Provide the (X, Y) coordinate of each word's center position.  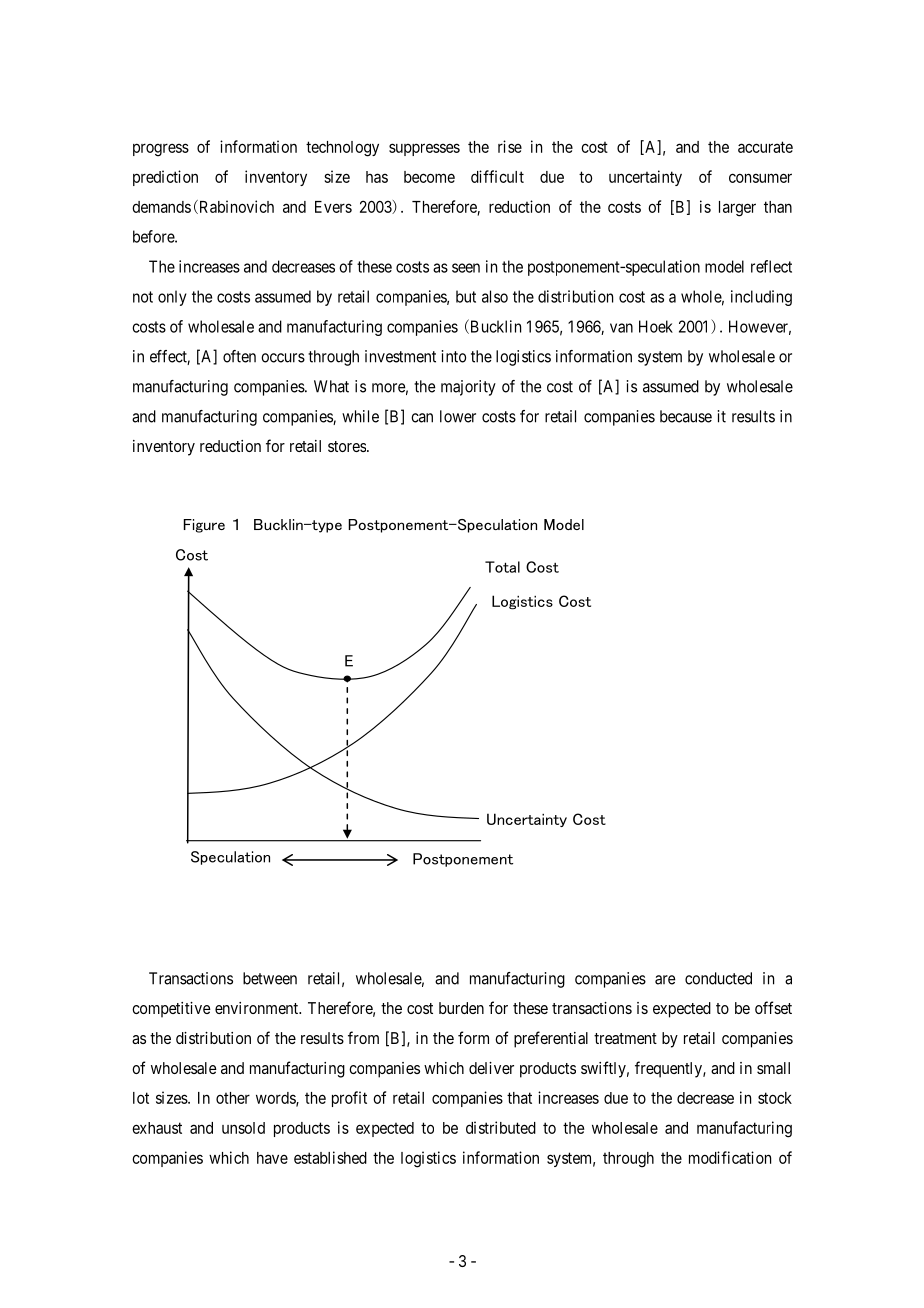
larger (737, 209)
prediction (165, 178)
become (429, 177)
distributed (501, 1127)
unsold (243, 1128)
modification (730, 1157)
